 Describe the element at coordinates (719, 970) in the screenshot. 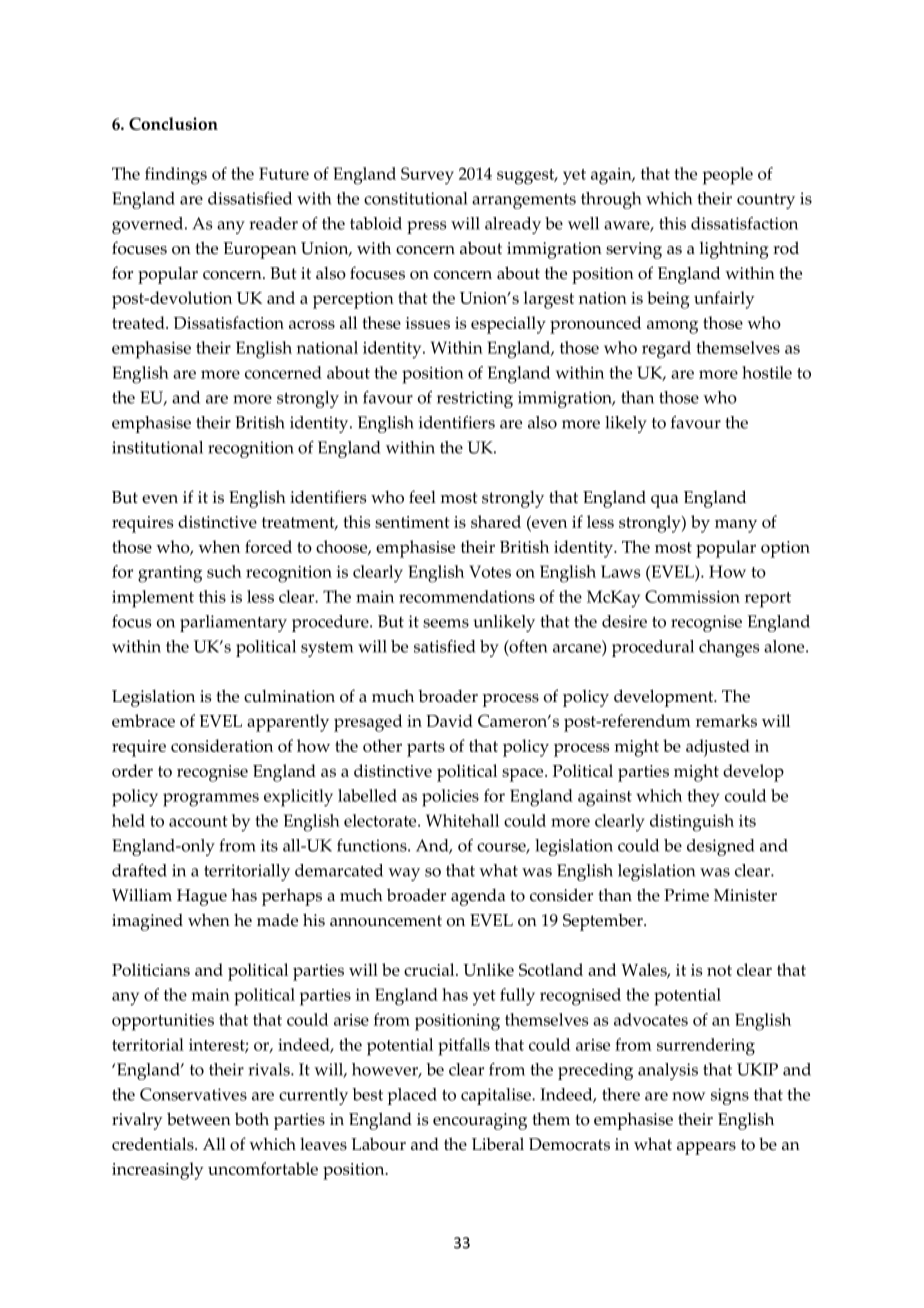

I see `not` at that location.
